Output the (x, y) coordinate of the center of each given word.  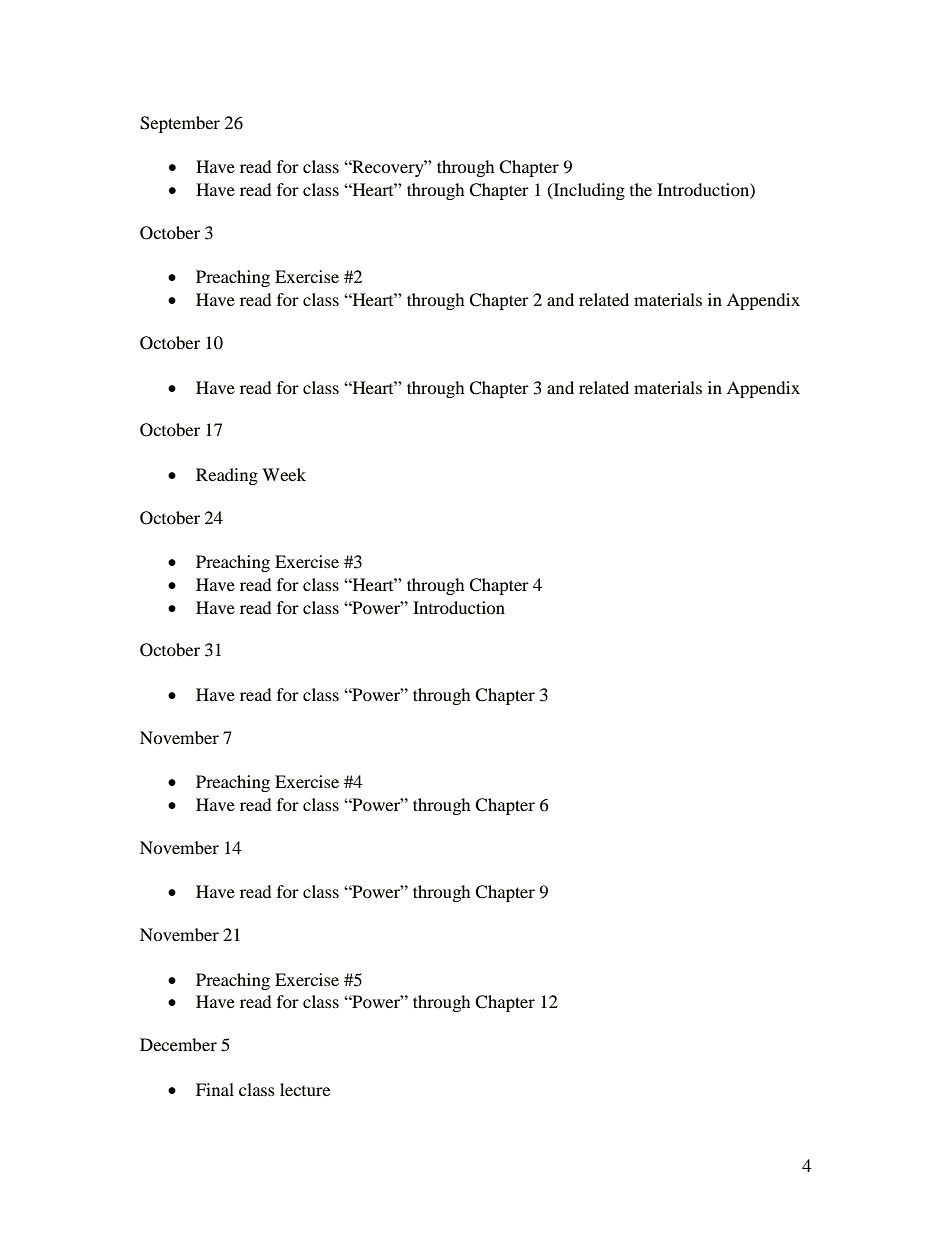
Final (215, 1089)
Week (284, 474)
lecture (305, 1089)
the (641, 189)
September (180, 124)
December (178, 1044)
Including (588, 191)
